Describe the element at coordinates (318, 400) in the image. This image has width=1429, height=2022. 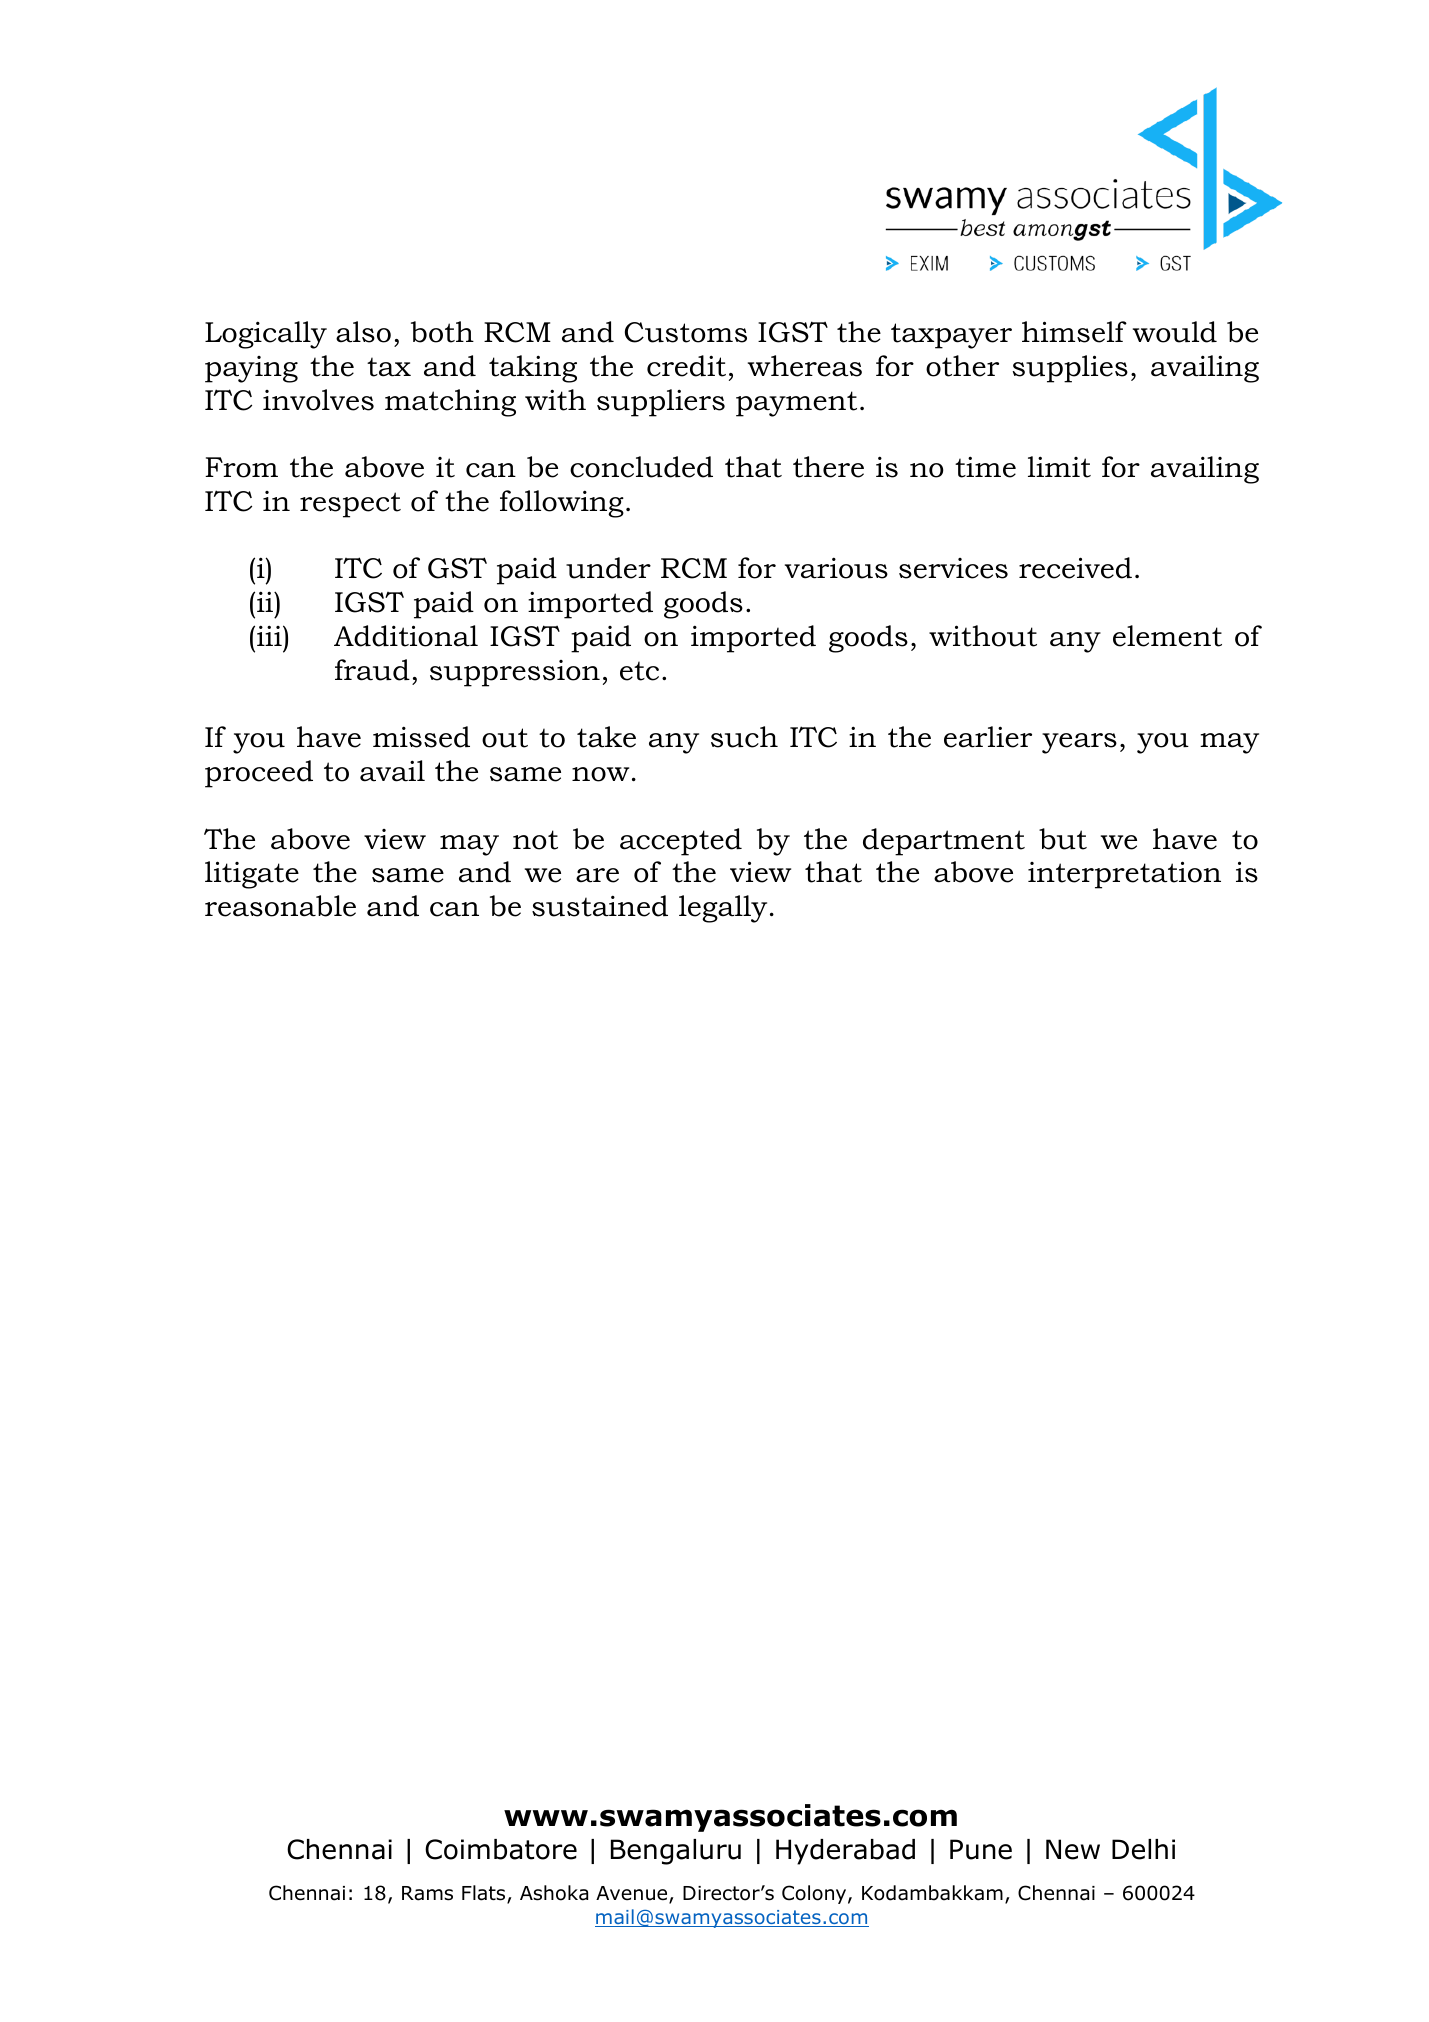
I see `involves` at that location.
